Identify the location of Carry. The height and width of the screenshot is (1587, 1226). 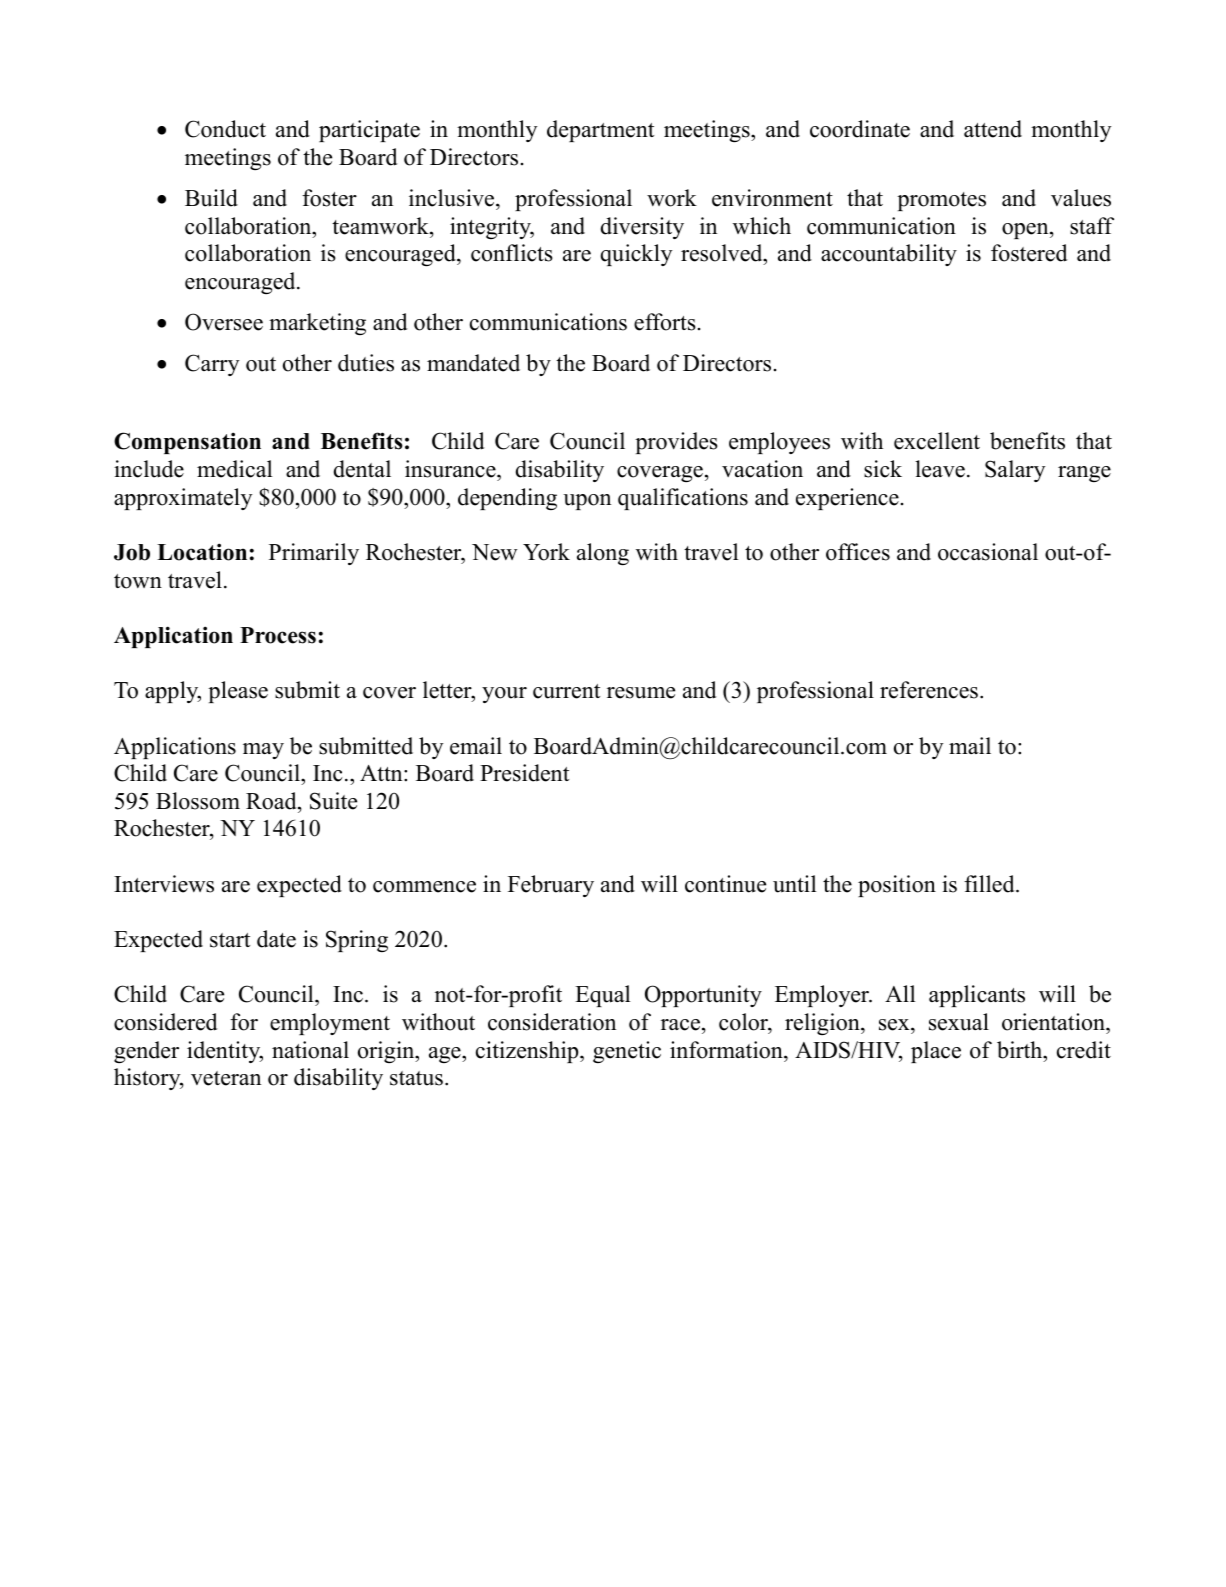
(212, 365).
